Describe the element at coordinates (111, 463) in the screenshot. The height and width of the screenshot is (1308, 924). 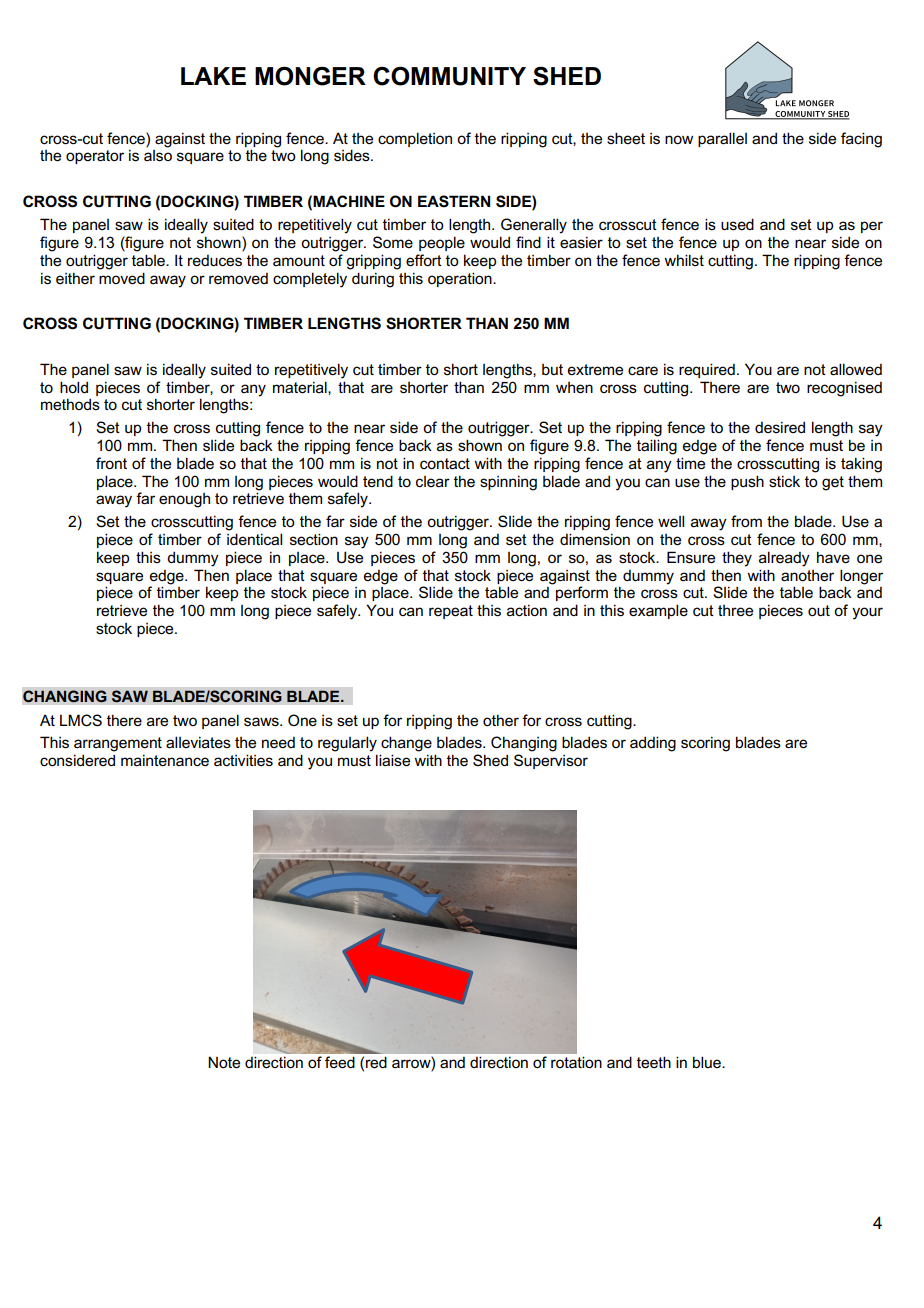
I see `front` at that location.
